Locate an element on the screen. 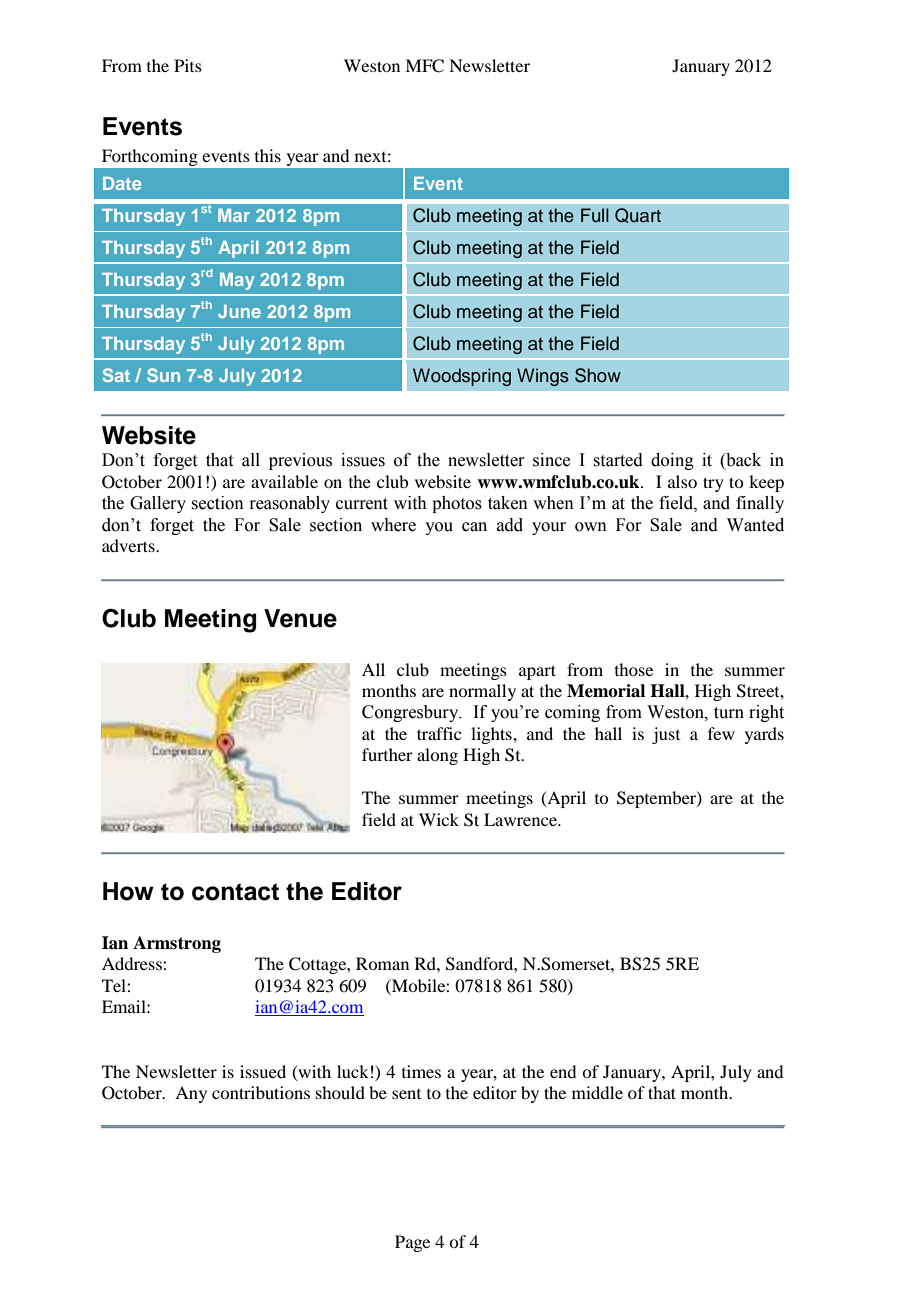 The width and height of the screenshot is (924, 1308). Gallery is located at coordinates (158, 504).
